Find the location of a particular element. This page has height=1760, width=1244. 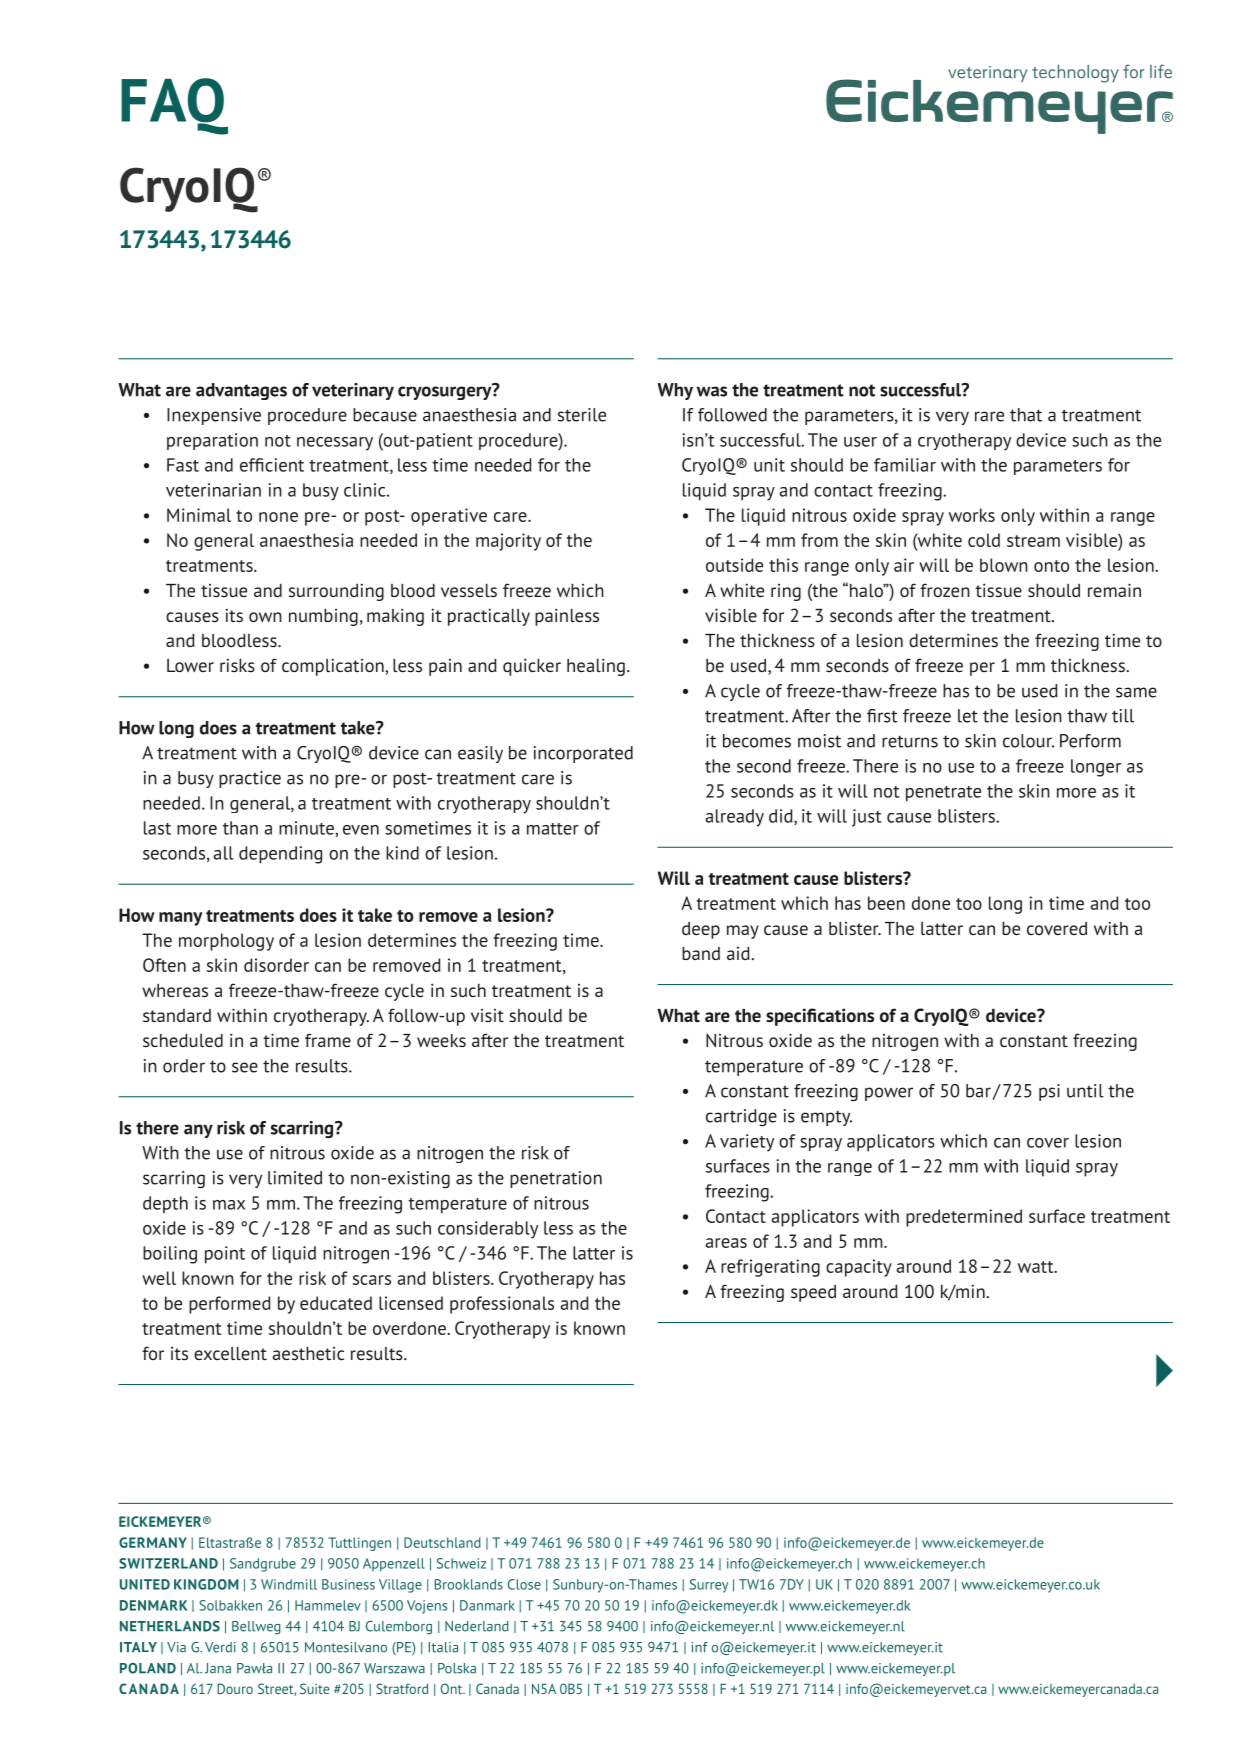

professionals is located at coordinates (502, 1305).
